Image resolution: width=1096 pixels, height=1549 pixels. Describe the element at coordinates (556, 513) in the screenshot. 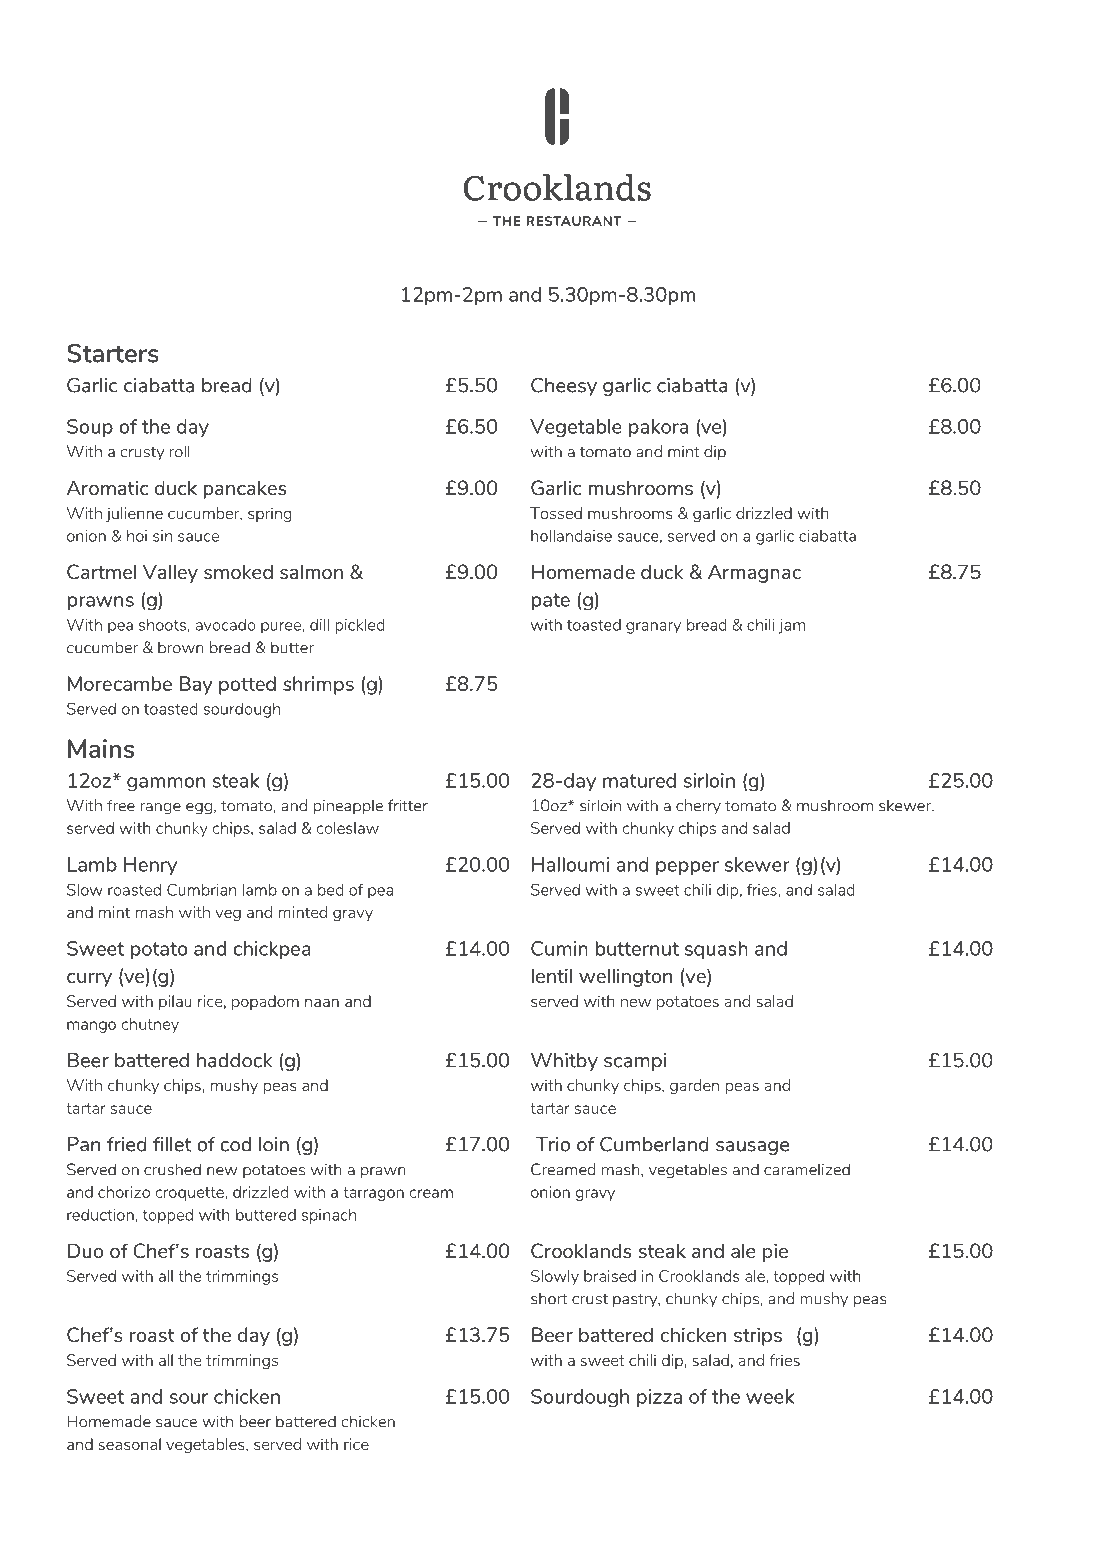

I see `Tossed` at that location.
